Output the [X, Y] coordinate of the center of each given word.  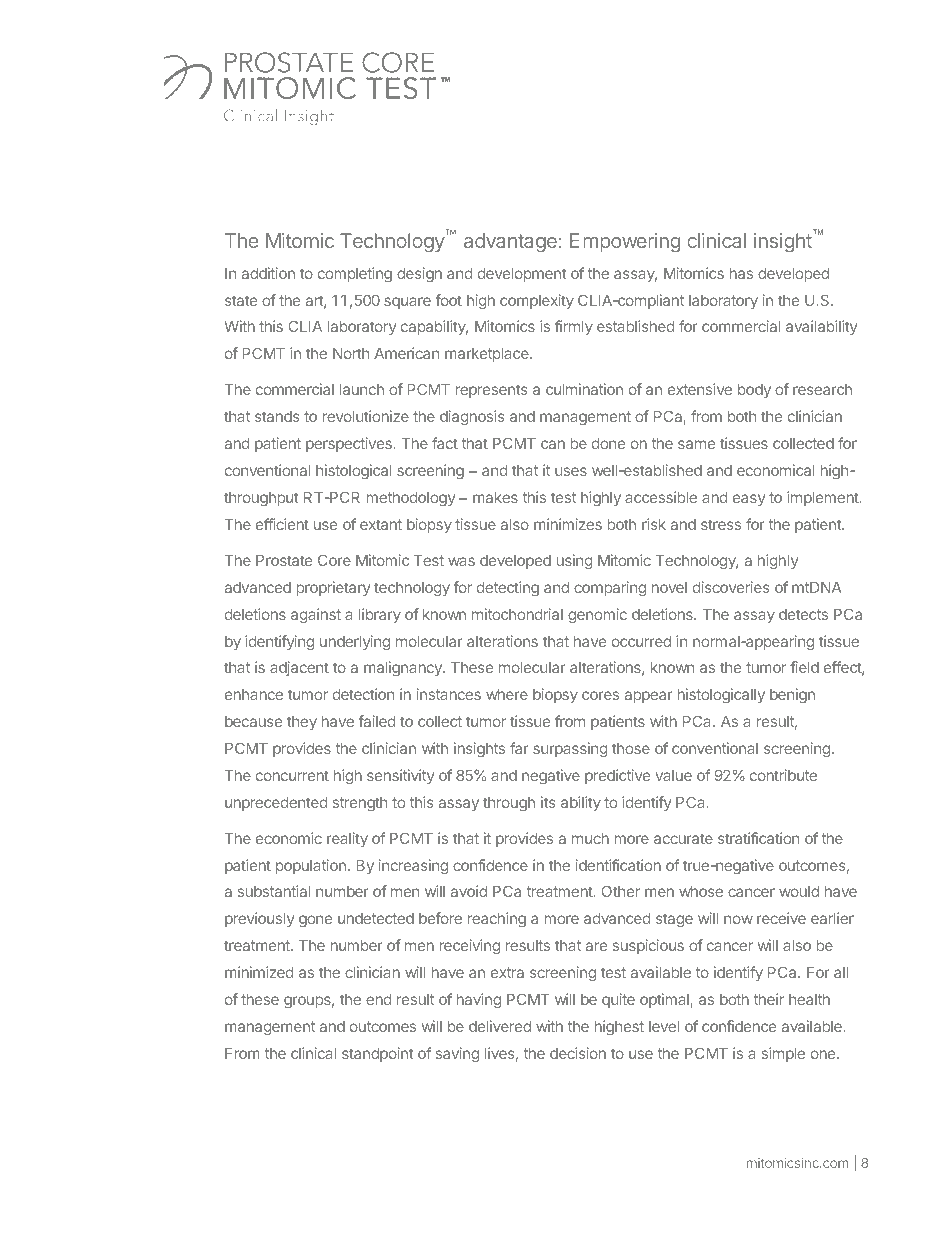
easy [749, 500]
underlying [355, 643]
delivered [500, 1026]
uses [571, 471]
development [522, 275]
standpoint [378, 1054]
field [804, 667]
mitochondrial [517, 614]
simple [783, 1054]
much [590, 838]
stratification [758, 838]
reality [347, 839]
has [741, 273]
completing [355, 274]
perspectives [350, 444]
